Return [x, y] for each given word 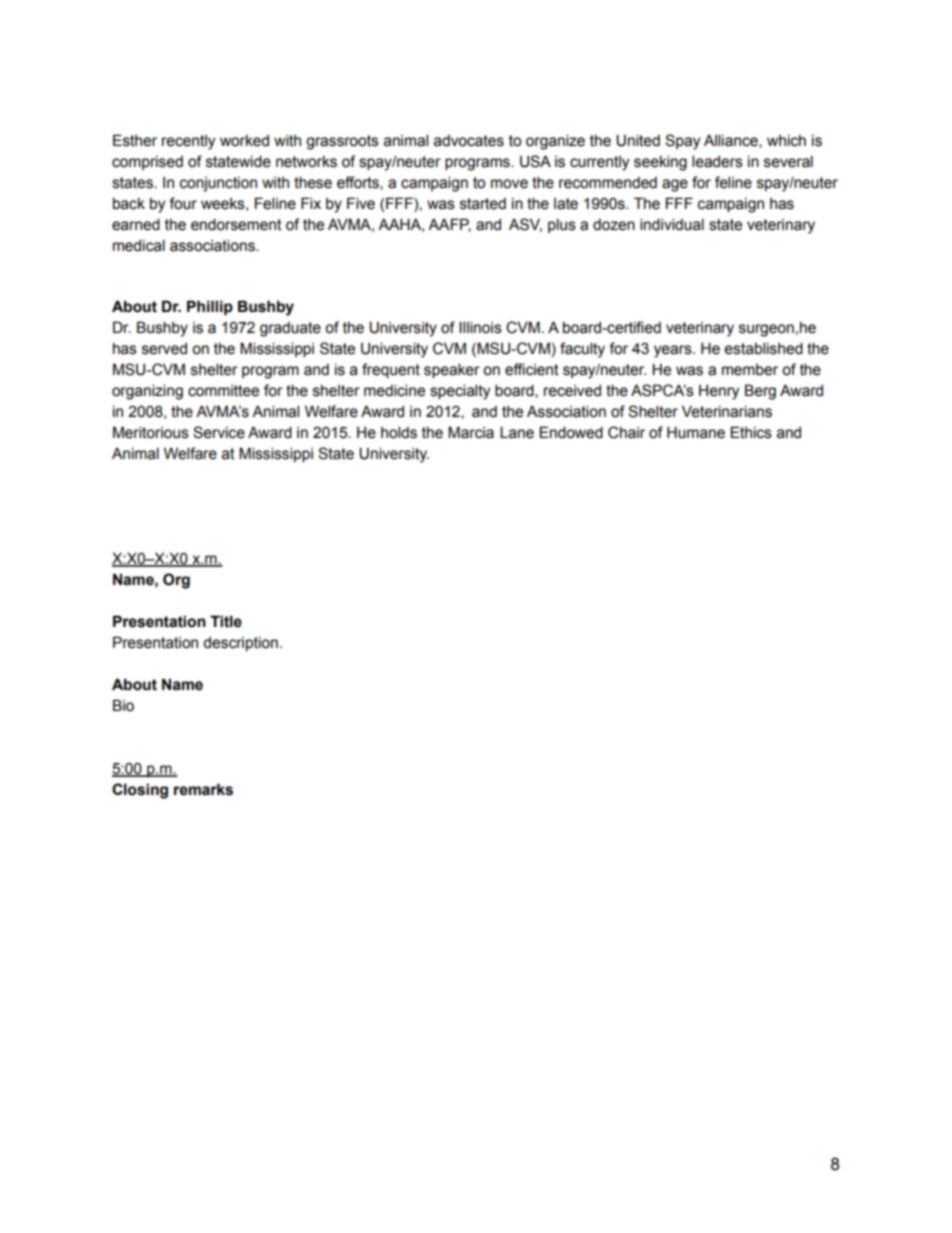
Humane [696, 432]
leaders [717, 161]
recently [188, 142]
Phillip [210, 307]
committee [223, 391]
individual [672, 224]
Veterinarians [727, 411]
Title [226, 621]
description [240, 644]
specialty [460, 392]
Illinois [480, 327]
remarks [203, 789]
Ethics [751, 432]
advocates [469, 141]
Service [219, 432]
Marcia [471, 432]
